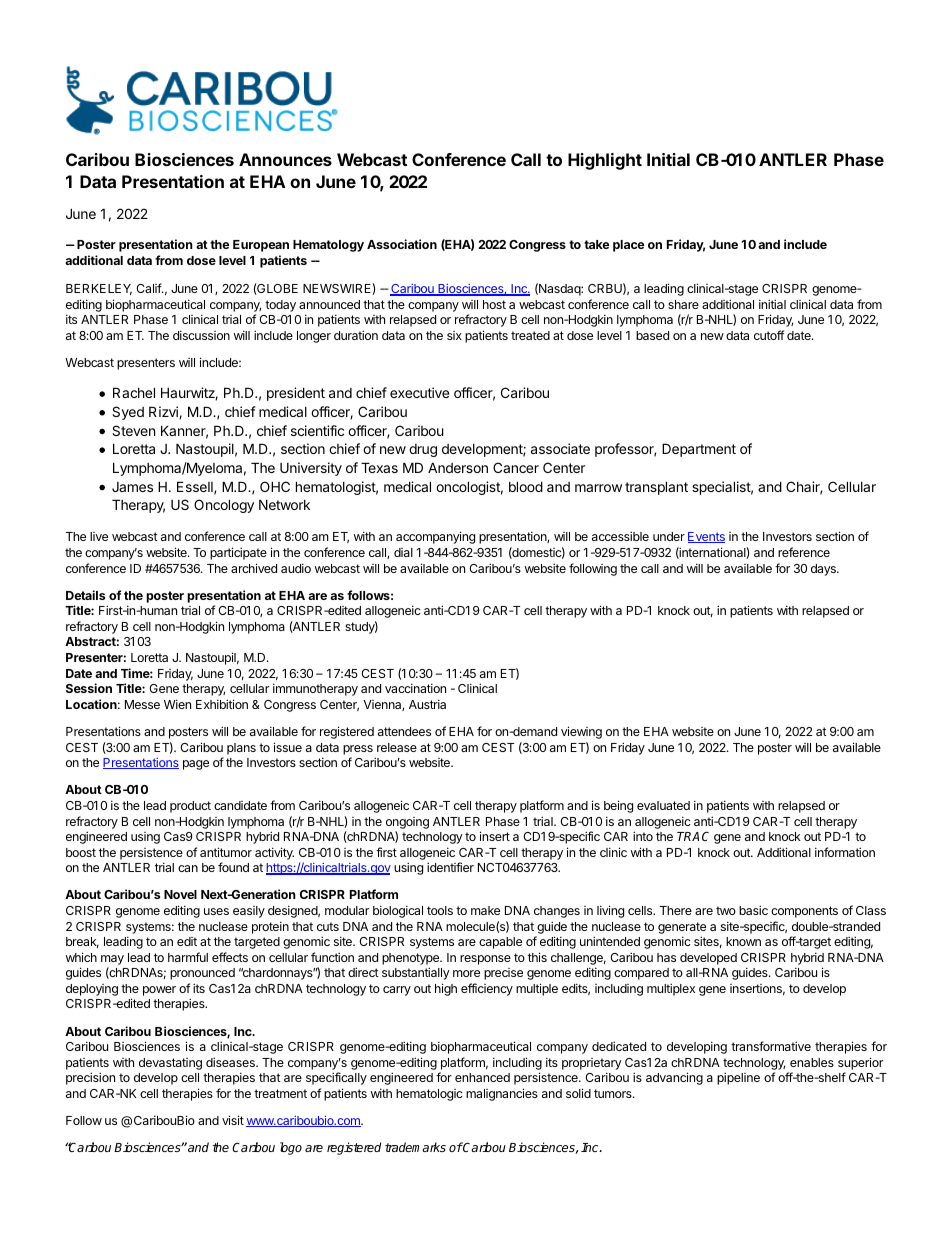  I want to click on pipeline, so click(738, 1078).
